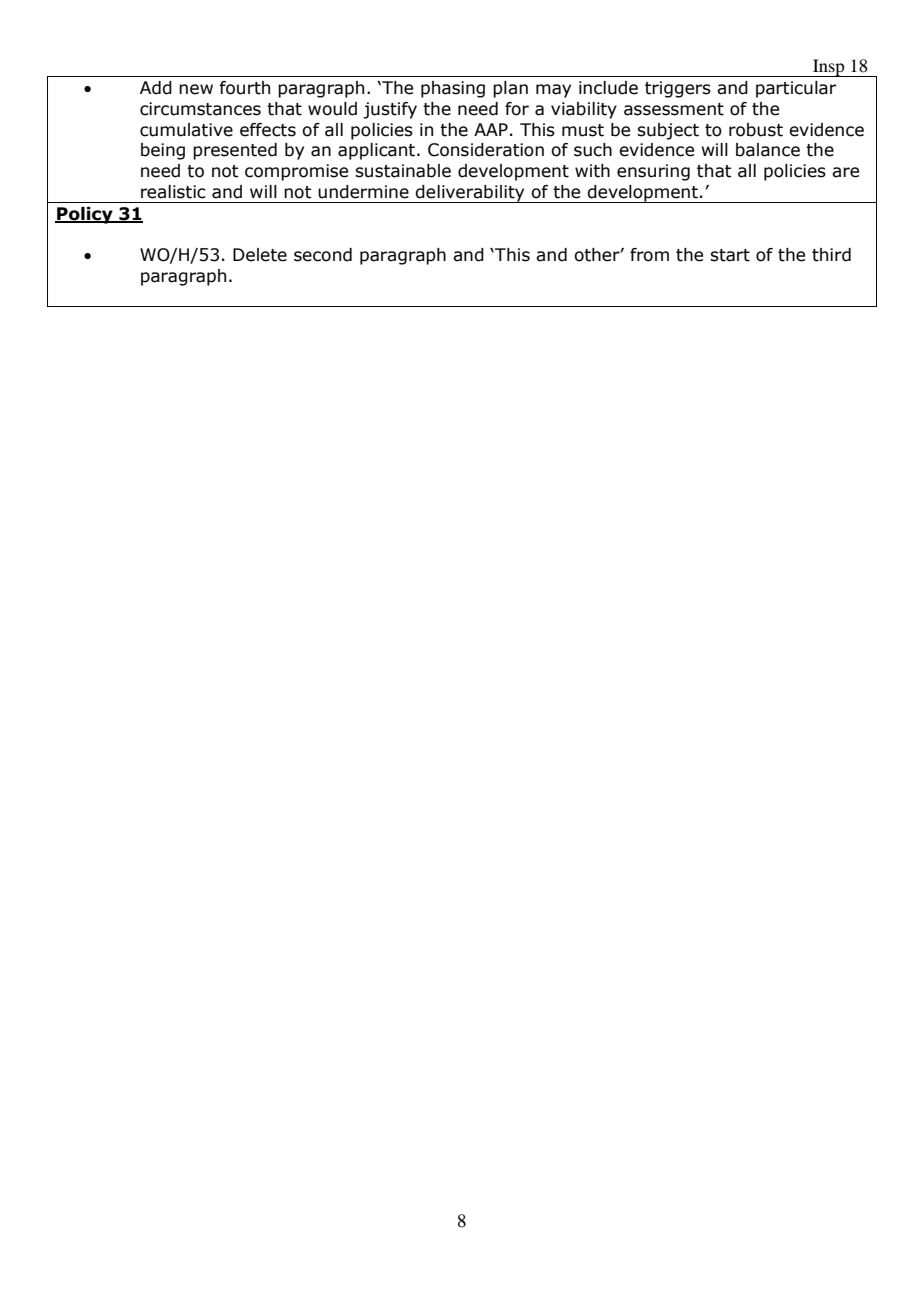 The height and width of the screenshot is (1308, 924). Describe the element at coordinates (453, 89) in the screenshot. I see `phasing` at that location.
